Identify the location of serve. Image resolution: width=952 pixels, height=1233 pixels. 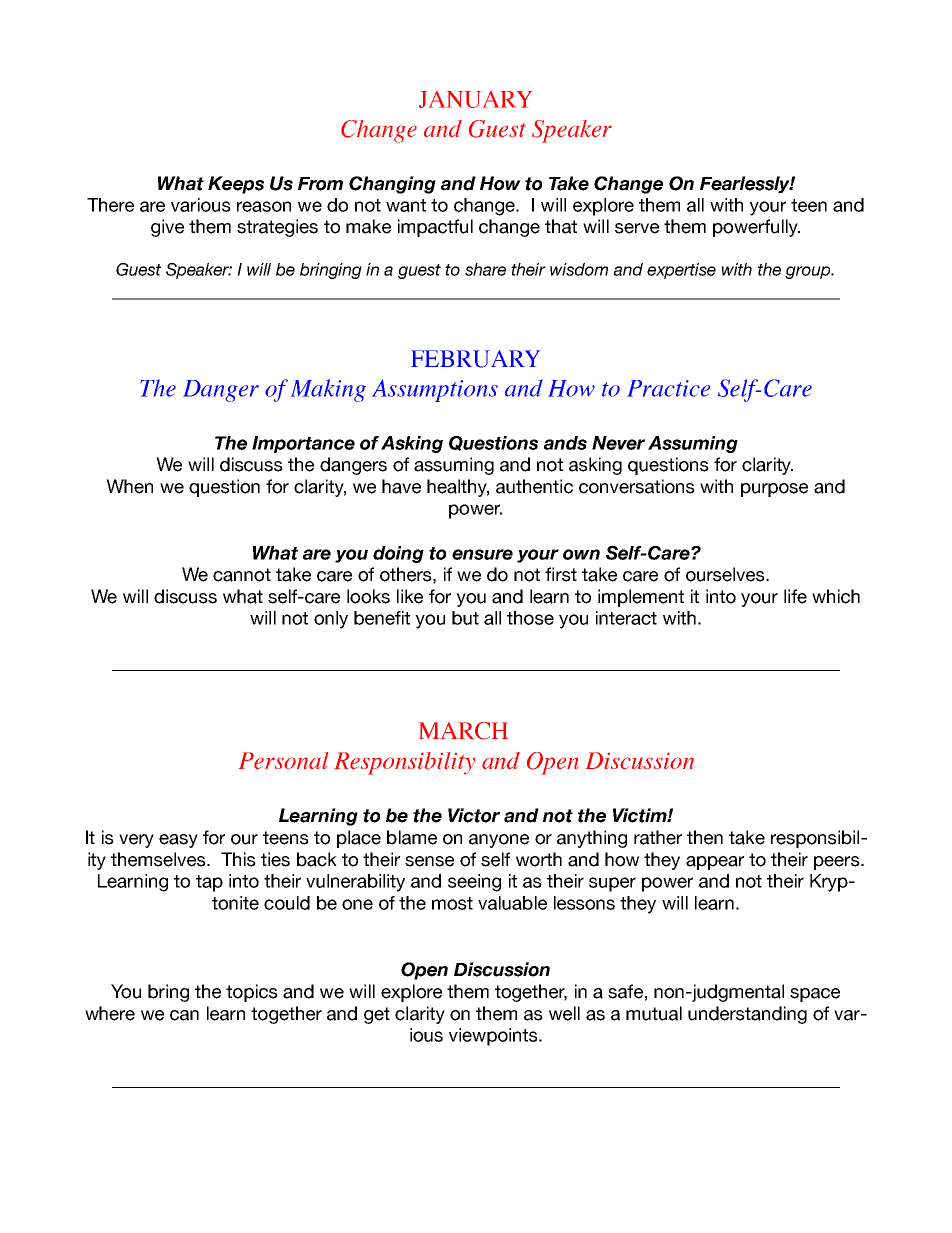
(637, 228).
